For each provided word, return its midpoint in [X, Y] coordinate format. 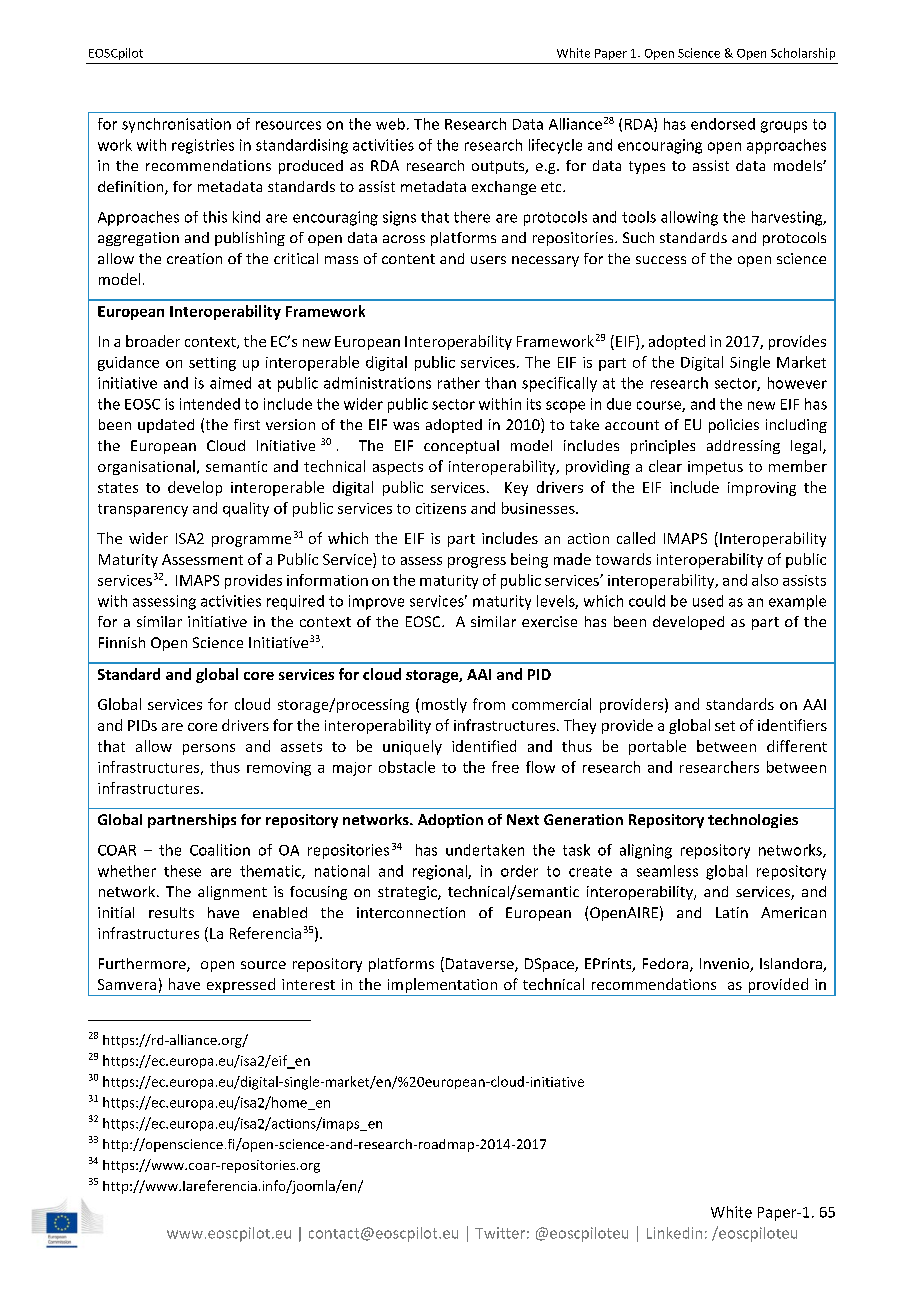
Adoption [450, 821]
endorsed [723, 124]
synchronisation [176, 125]
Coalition [220, 850]
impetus [715, 468]
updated [166, 426]
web [390, 124]
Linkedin [674, 1233]
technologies [753, 821]
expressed [241, 985]
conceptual [461, 447]
